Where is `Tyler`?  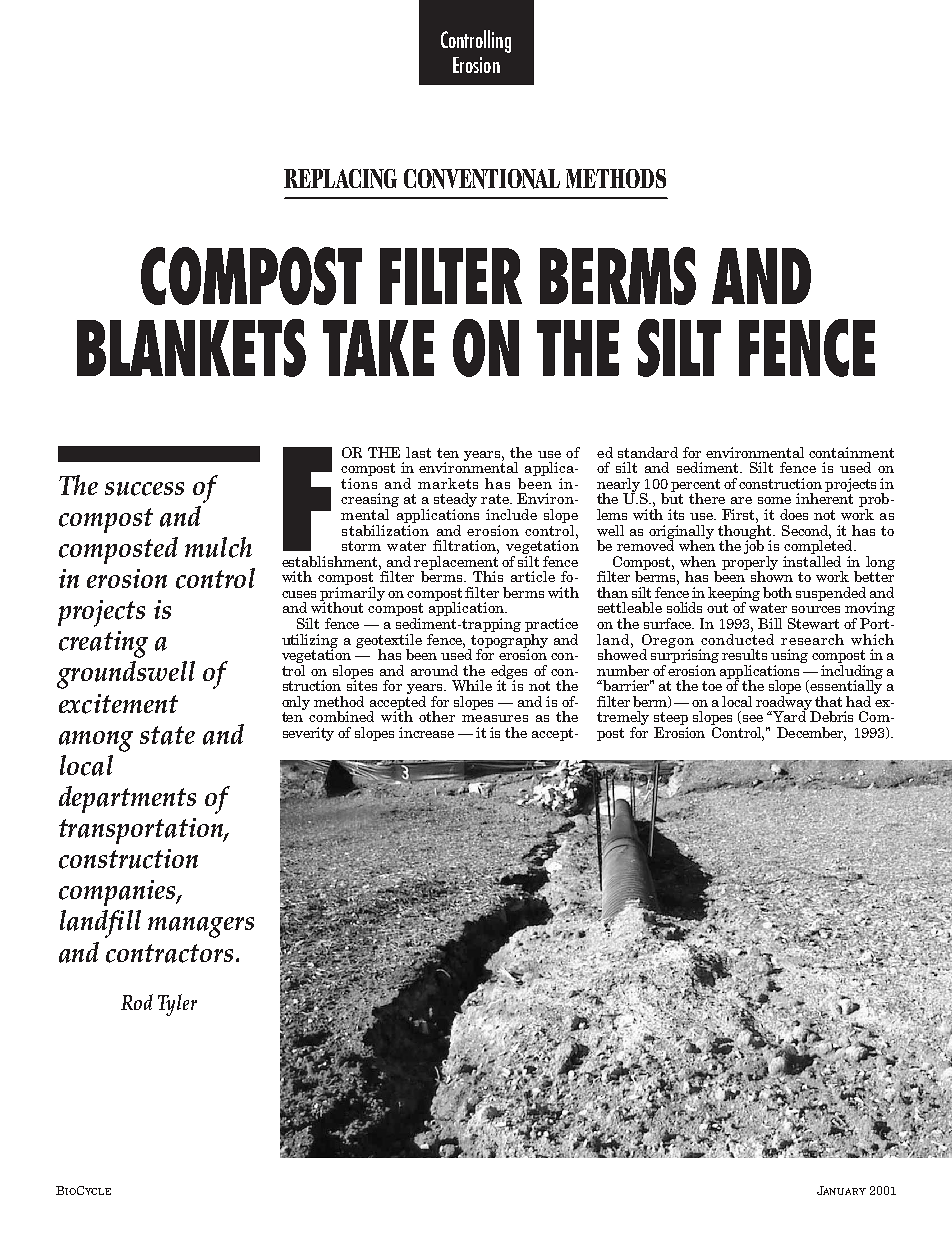 Tyler is located at coordinates (177, 1005).
